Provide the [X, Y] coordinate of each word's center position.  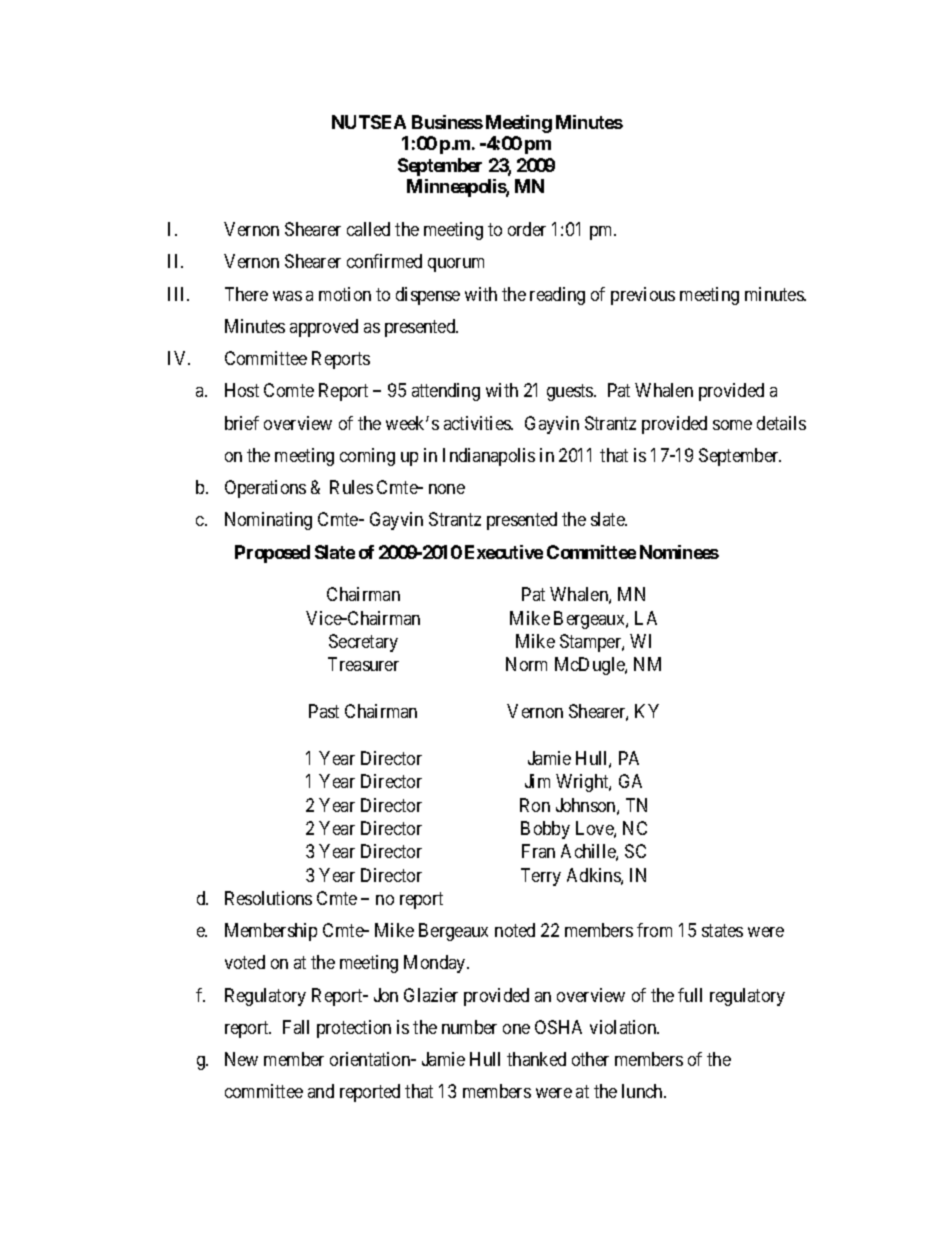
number [469, 1027]
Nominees [679, 552]
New [241, 1059]
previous [643, 296]
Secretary [363, 643]
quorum [456, 265]
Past [324, 711]
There [246, 294]
